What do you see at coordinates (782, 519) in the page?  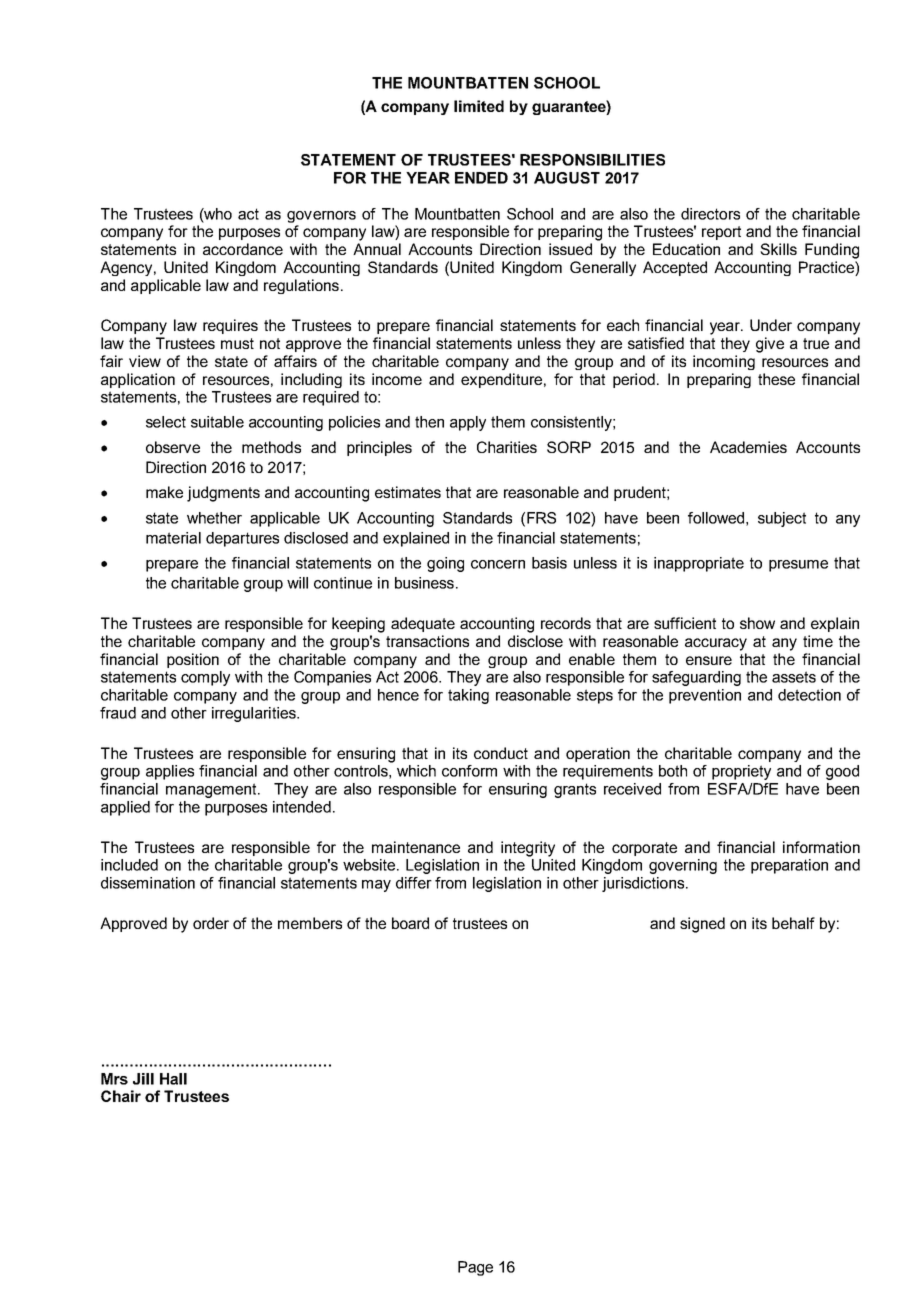 I see `subject` at bounding box center [782, 519].
